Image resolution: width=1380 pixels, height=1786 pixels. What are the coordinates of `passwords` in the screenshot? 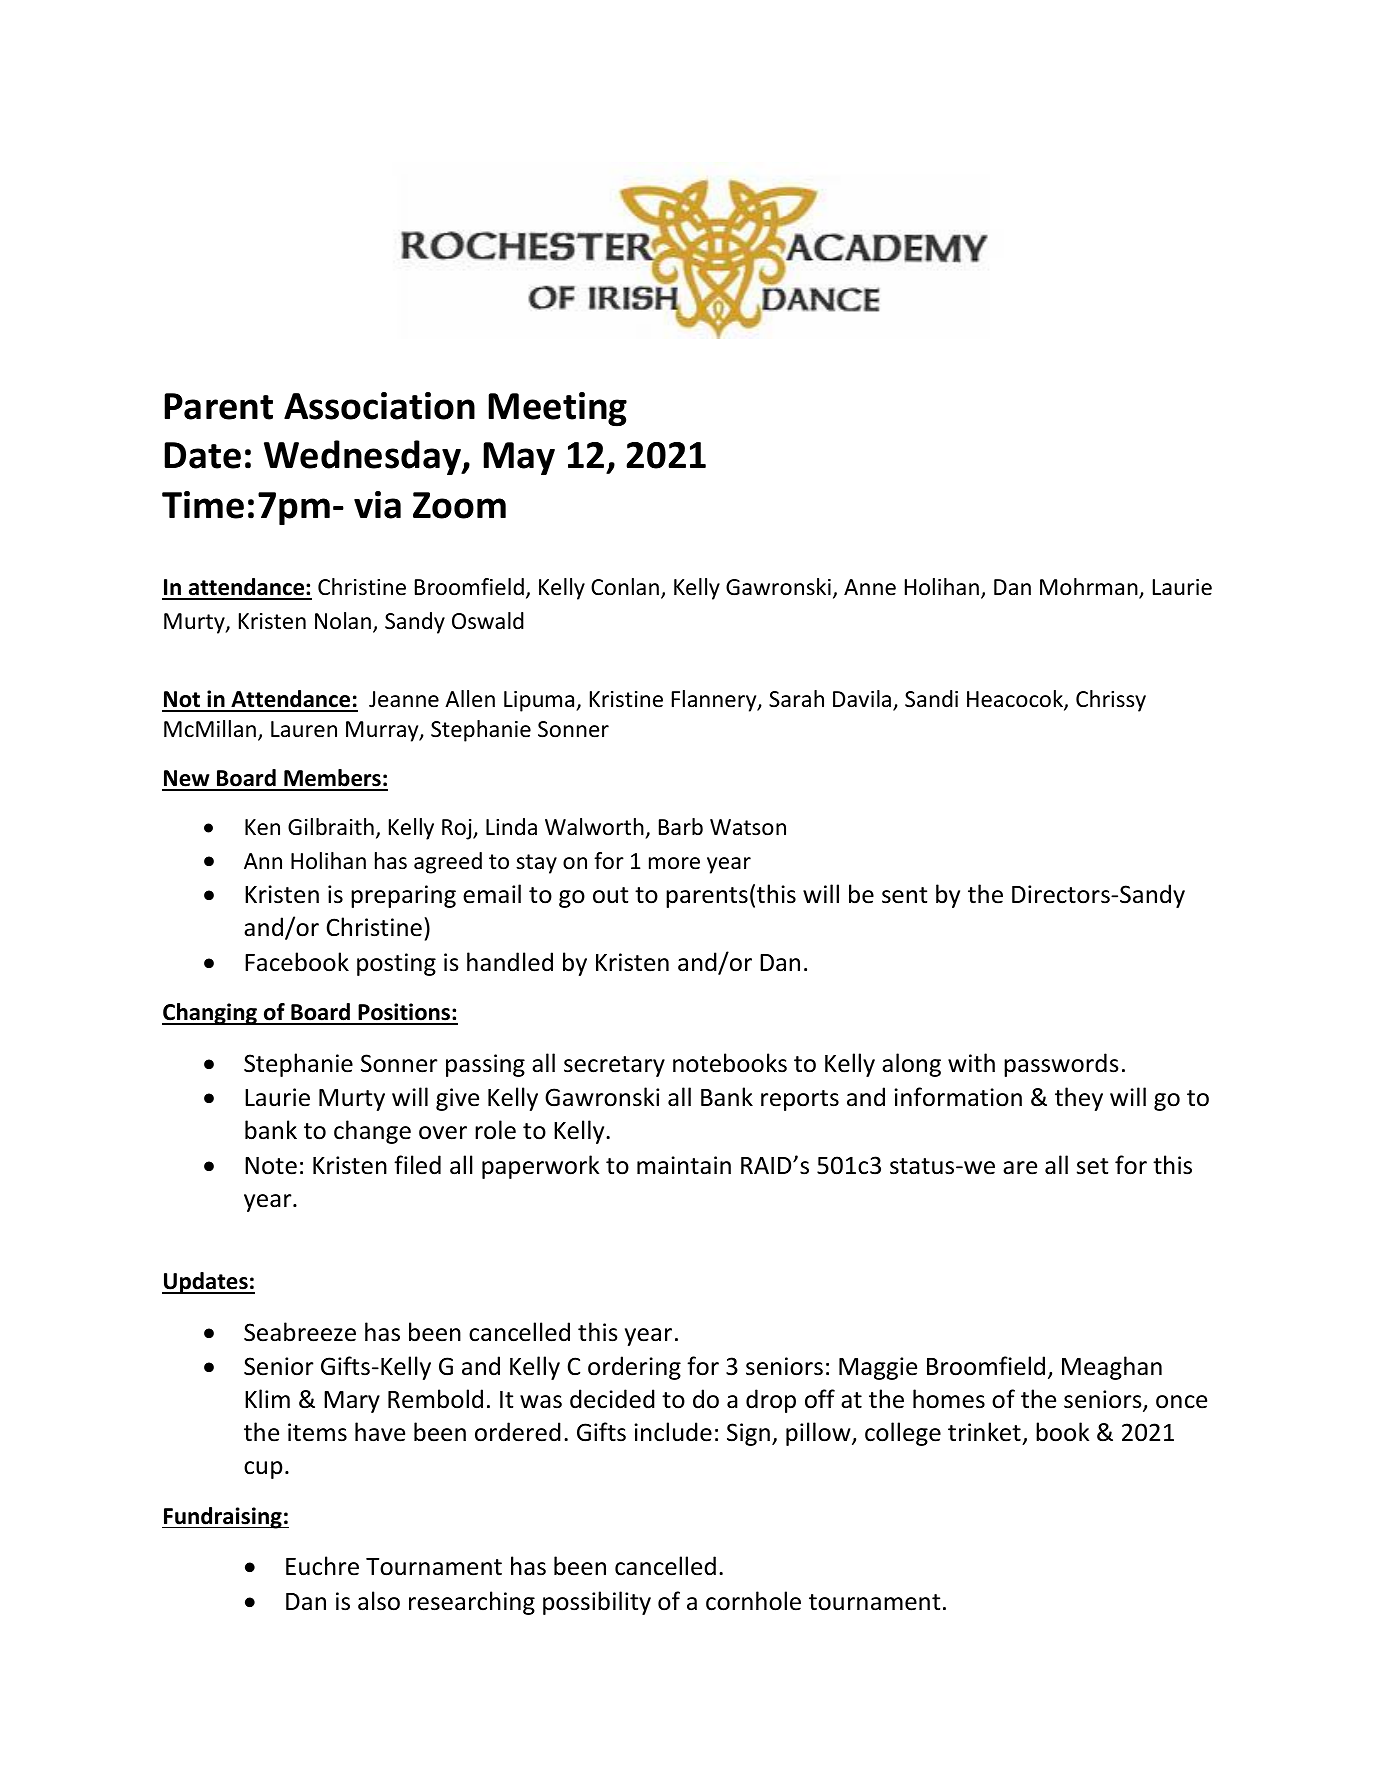 It's located at (1061, 1065).
